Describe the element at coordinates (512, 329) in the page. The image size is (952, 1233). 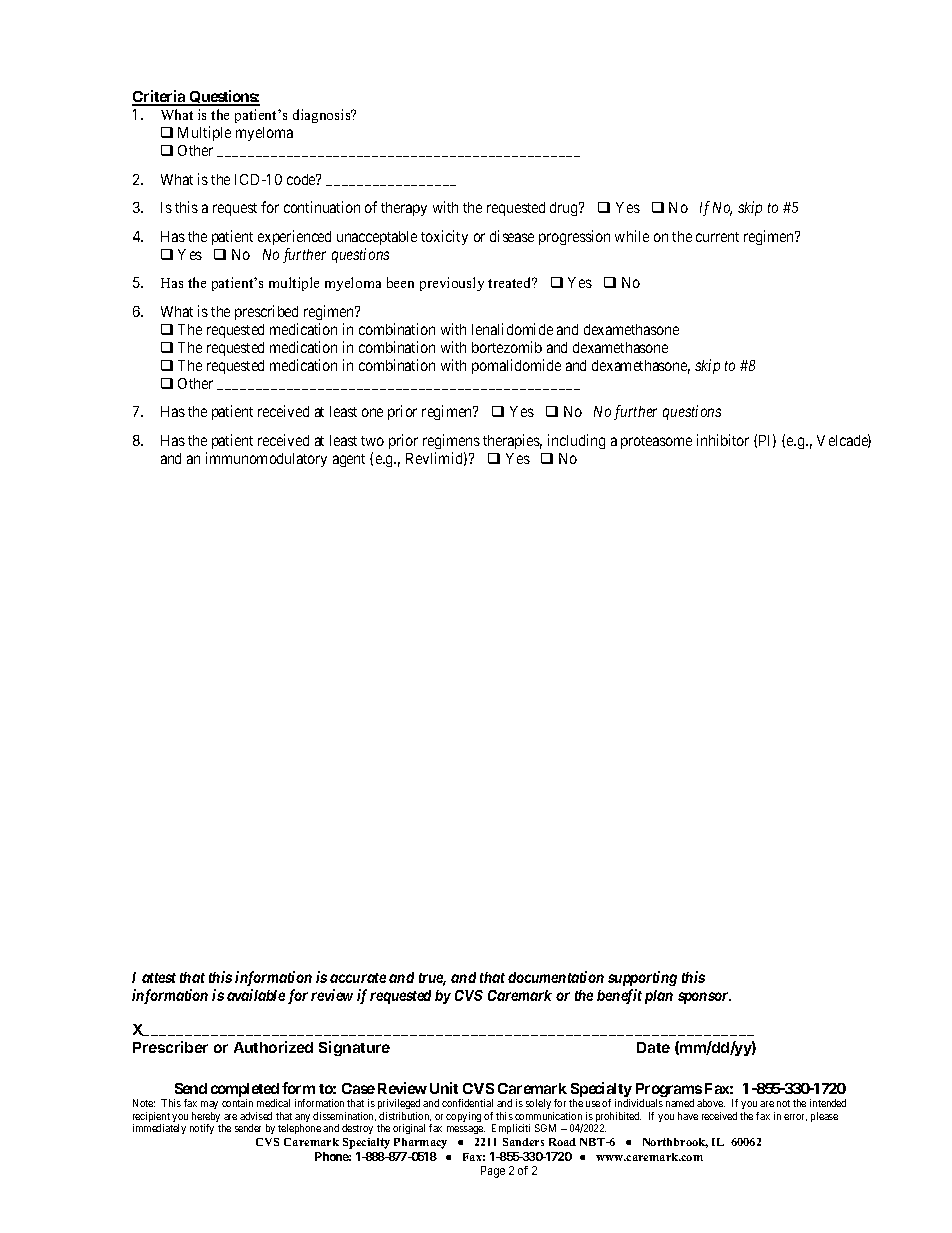
I see `lenalidomide` at that location.
